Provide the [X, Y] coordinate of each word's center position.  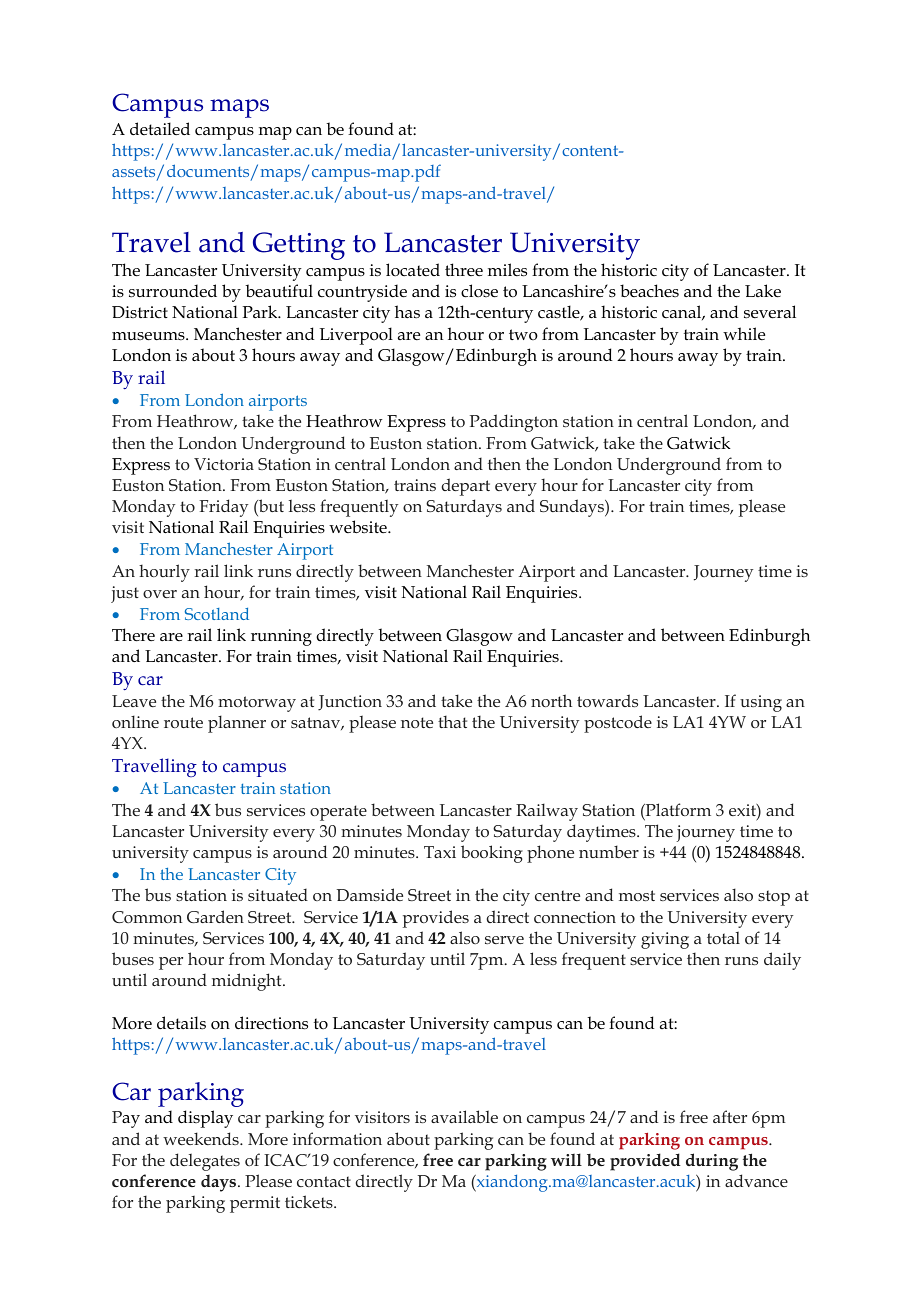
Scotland [217, 613]
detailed [160, 128]
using [761, 703]
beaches [649, 290]
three [464, 269]
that [452, 721]
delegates [205, 1162]
